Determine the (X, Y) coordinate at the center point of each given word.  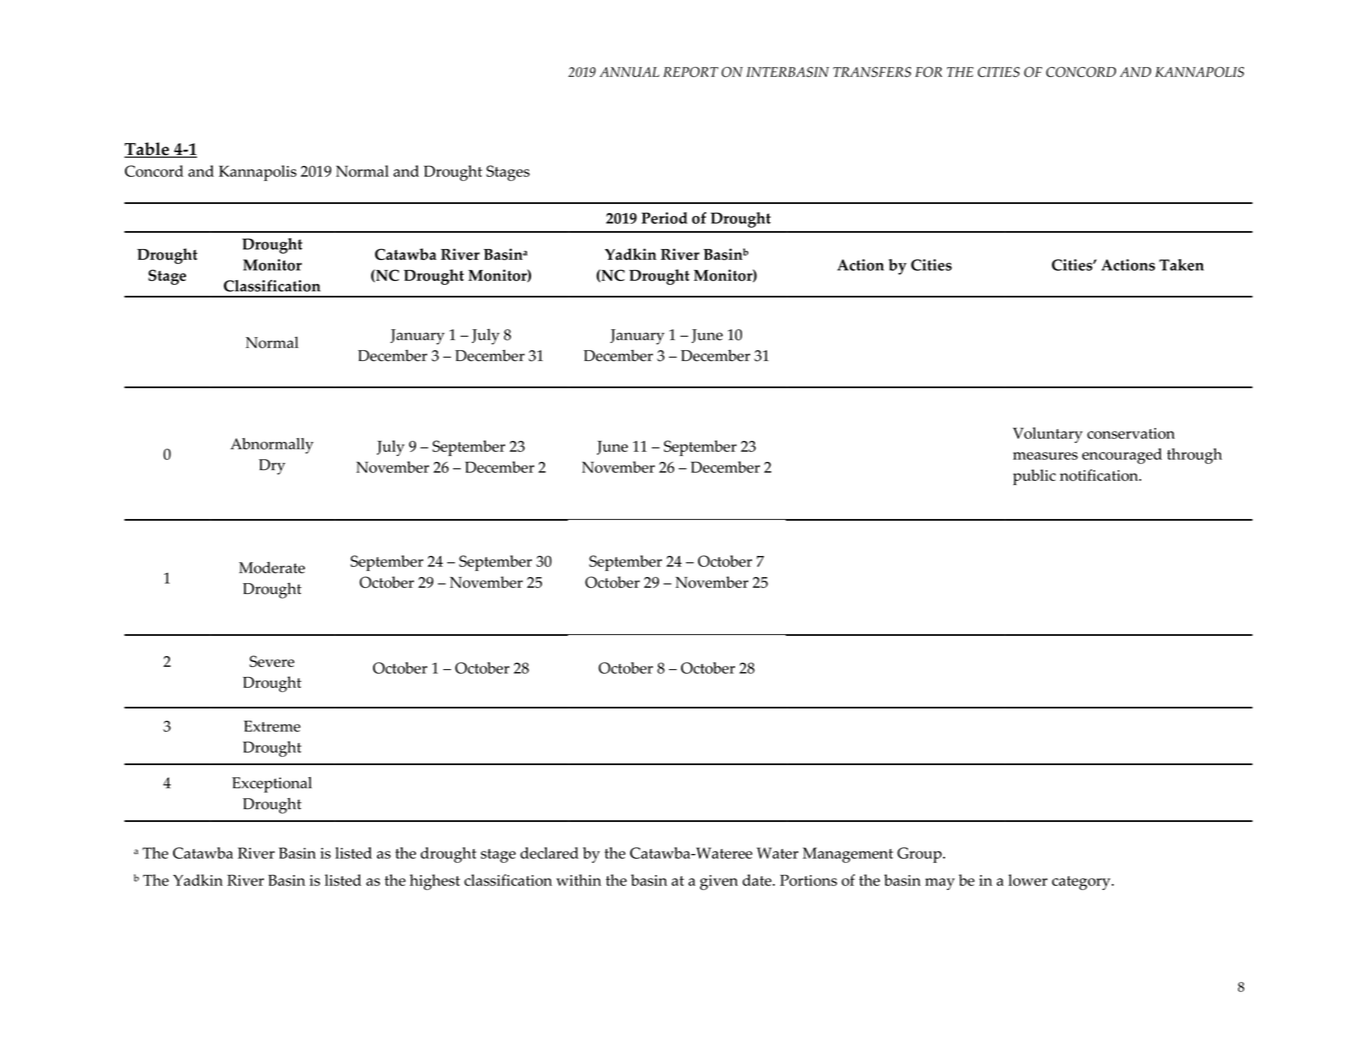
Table (147, 150)
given (719, 882)
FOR (928, 72)
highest (435, 882)
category (1082, 883)
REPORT (690, 72)
